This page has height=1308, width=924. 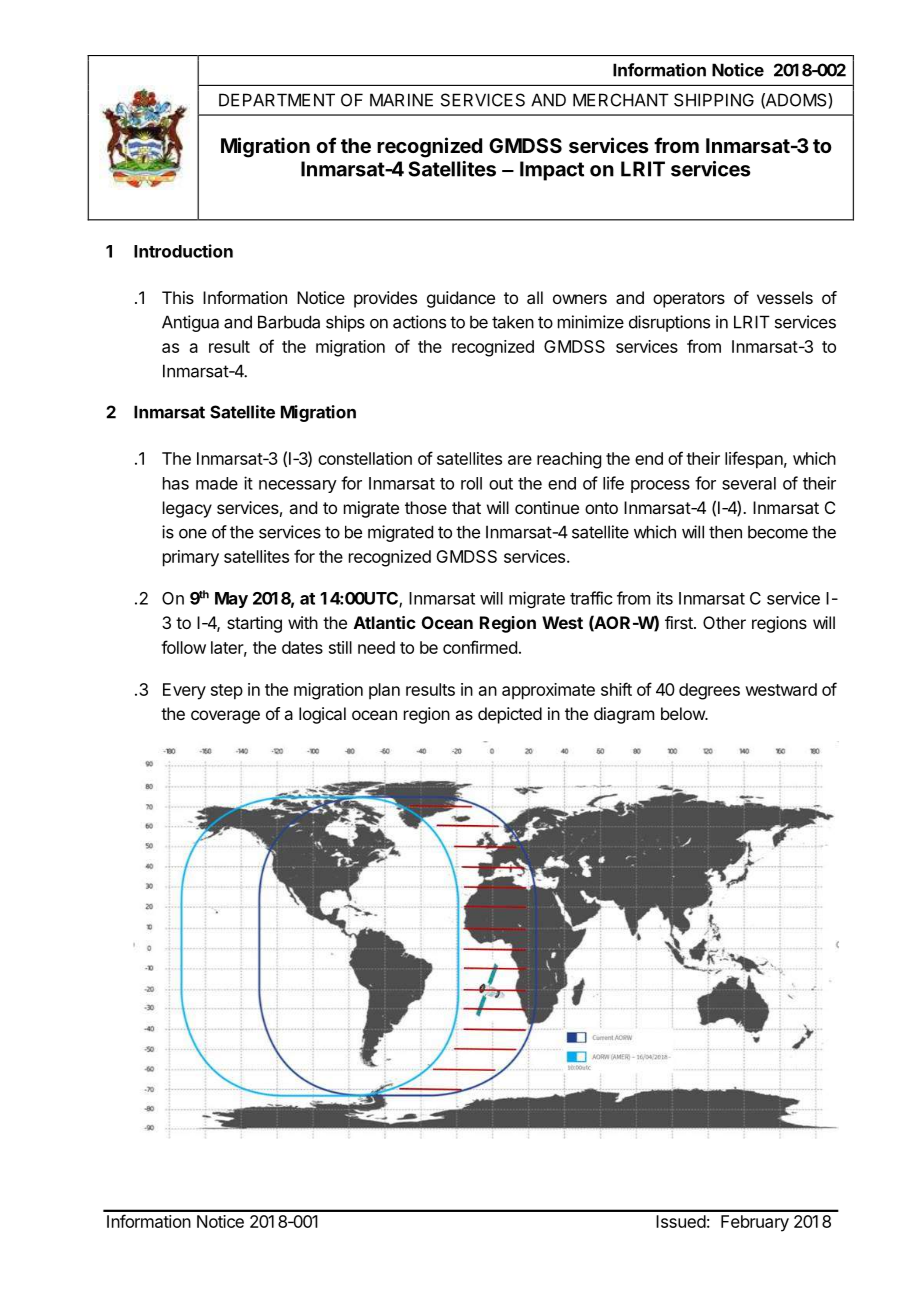 I want to click on Impact, so click(x=552, y=171).
